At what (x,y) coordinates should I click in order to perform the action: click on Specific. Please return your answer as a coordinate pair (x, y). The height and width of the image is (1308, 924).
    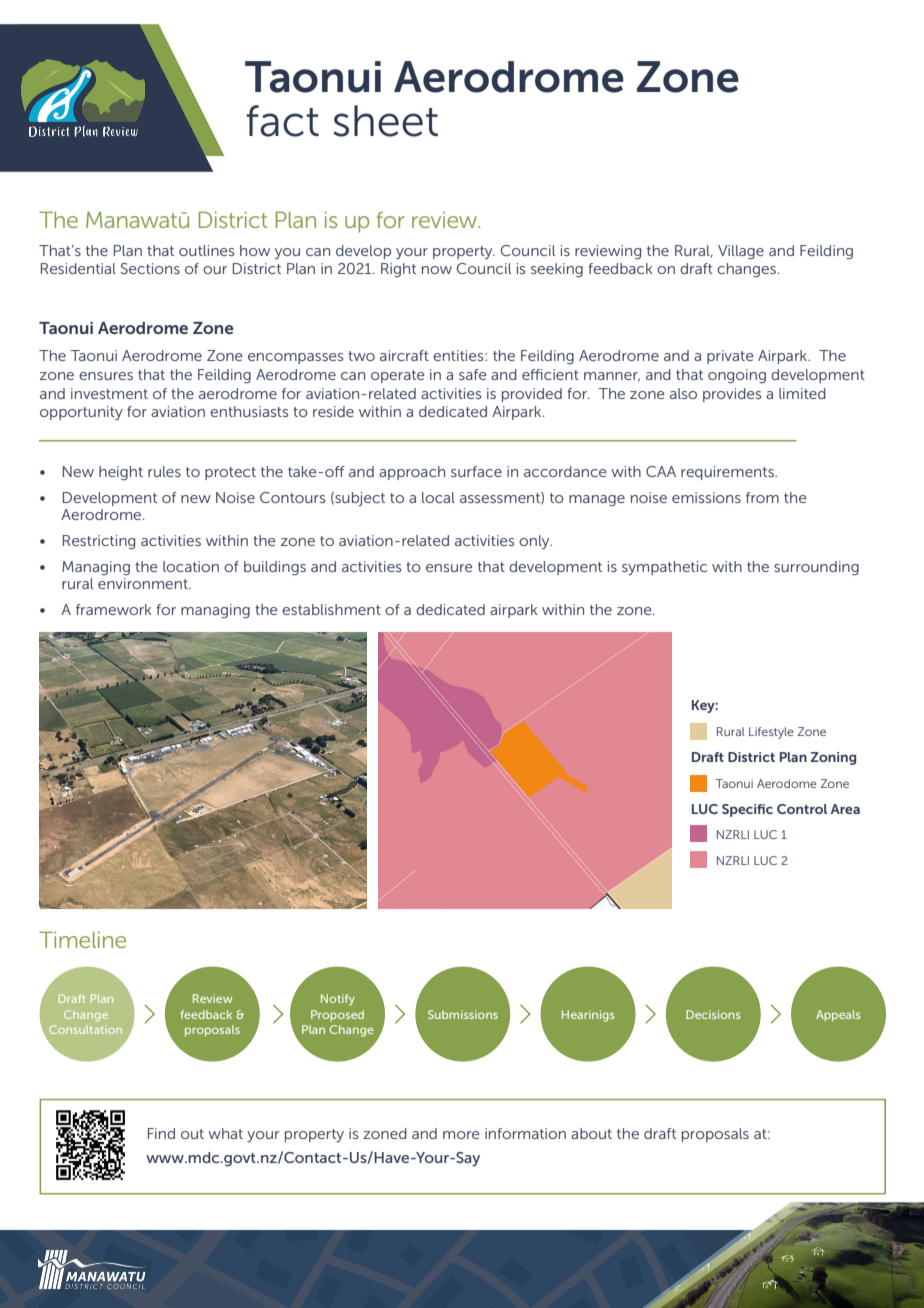
    Looking at the image, I should click on (747, 810).
